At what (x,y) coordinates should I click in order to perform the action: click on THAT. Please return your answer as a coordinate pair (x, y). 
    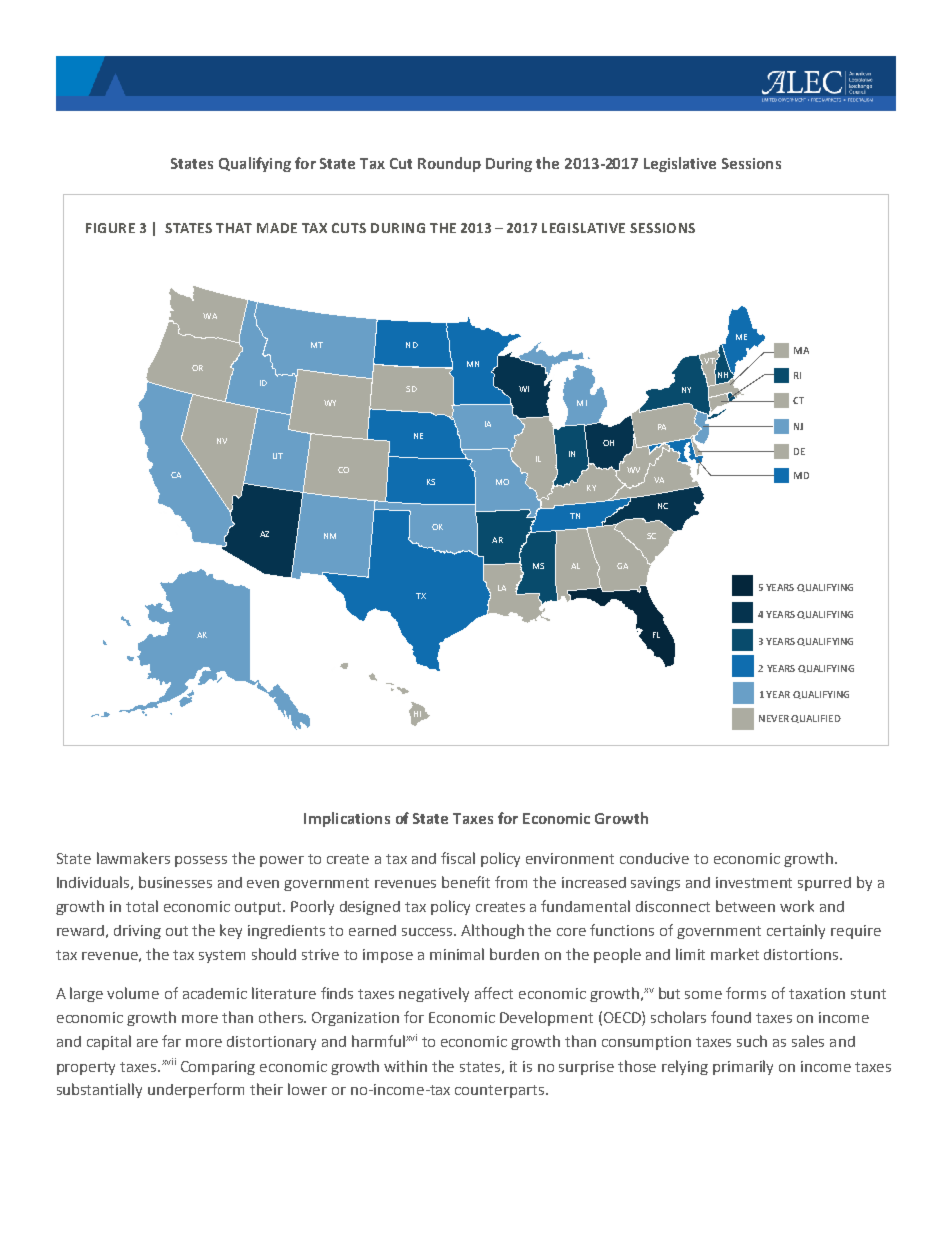
    Looking at the image, I should click on (234, 228).
